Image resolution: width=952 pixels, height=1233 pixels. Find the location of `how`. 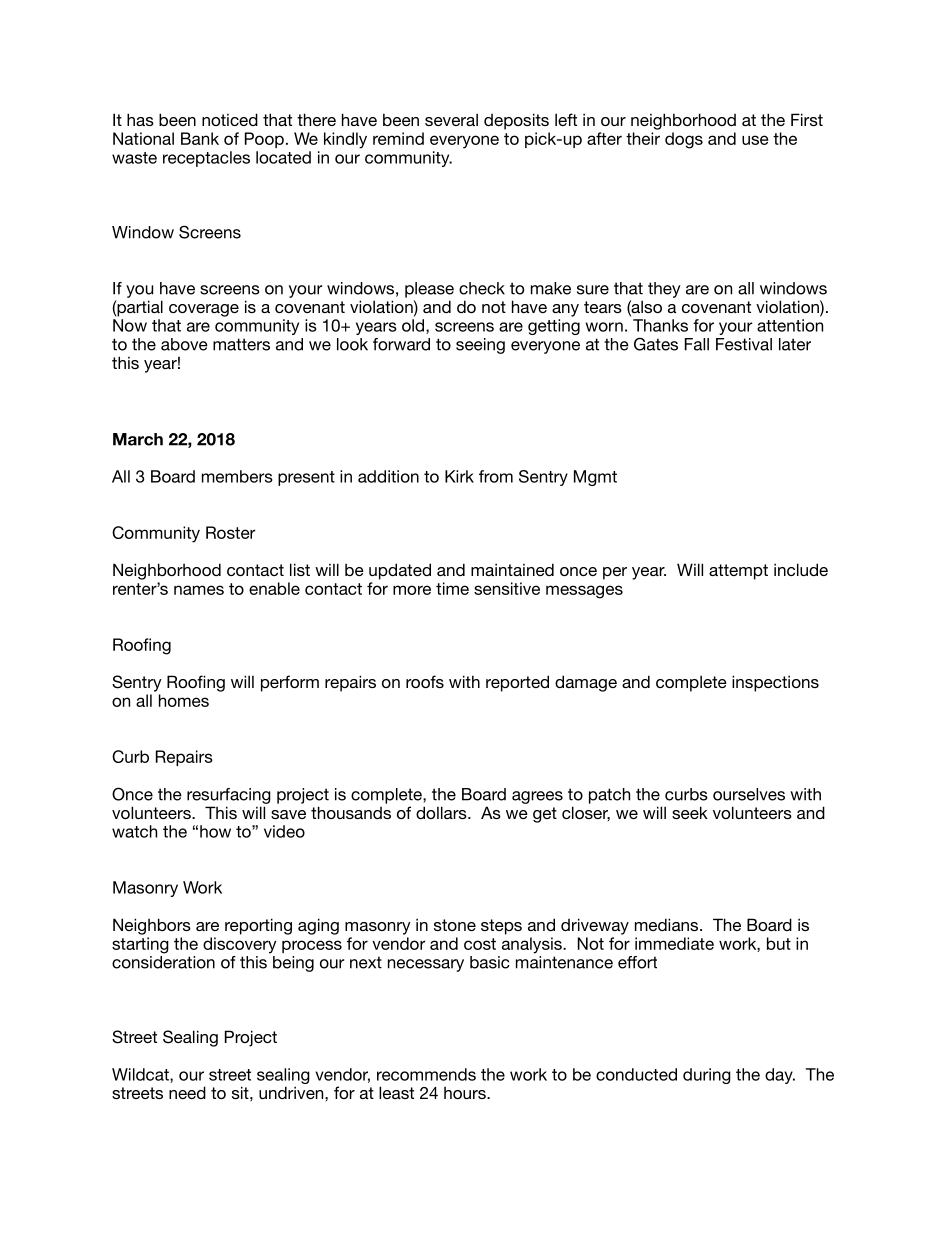

how is located at coordinates (215, 831).
